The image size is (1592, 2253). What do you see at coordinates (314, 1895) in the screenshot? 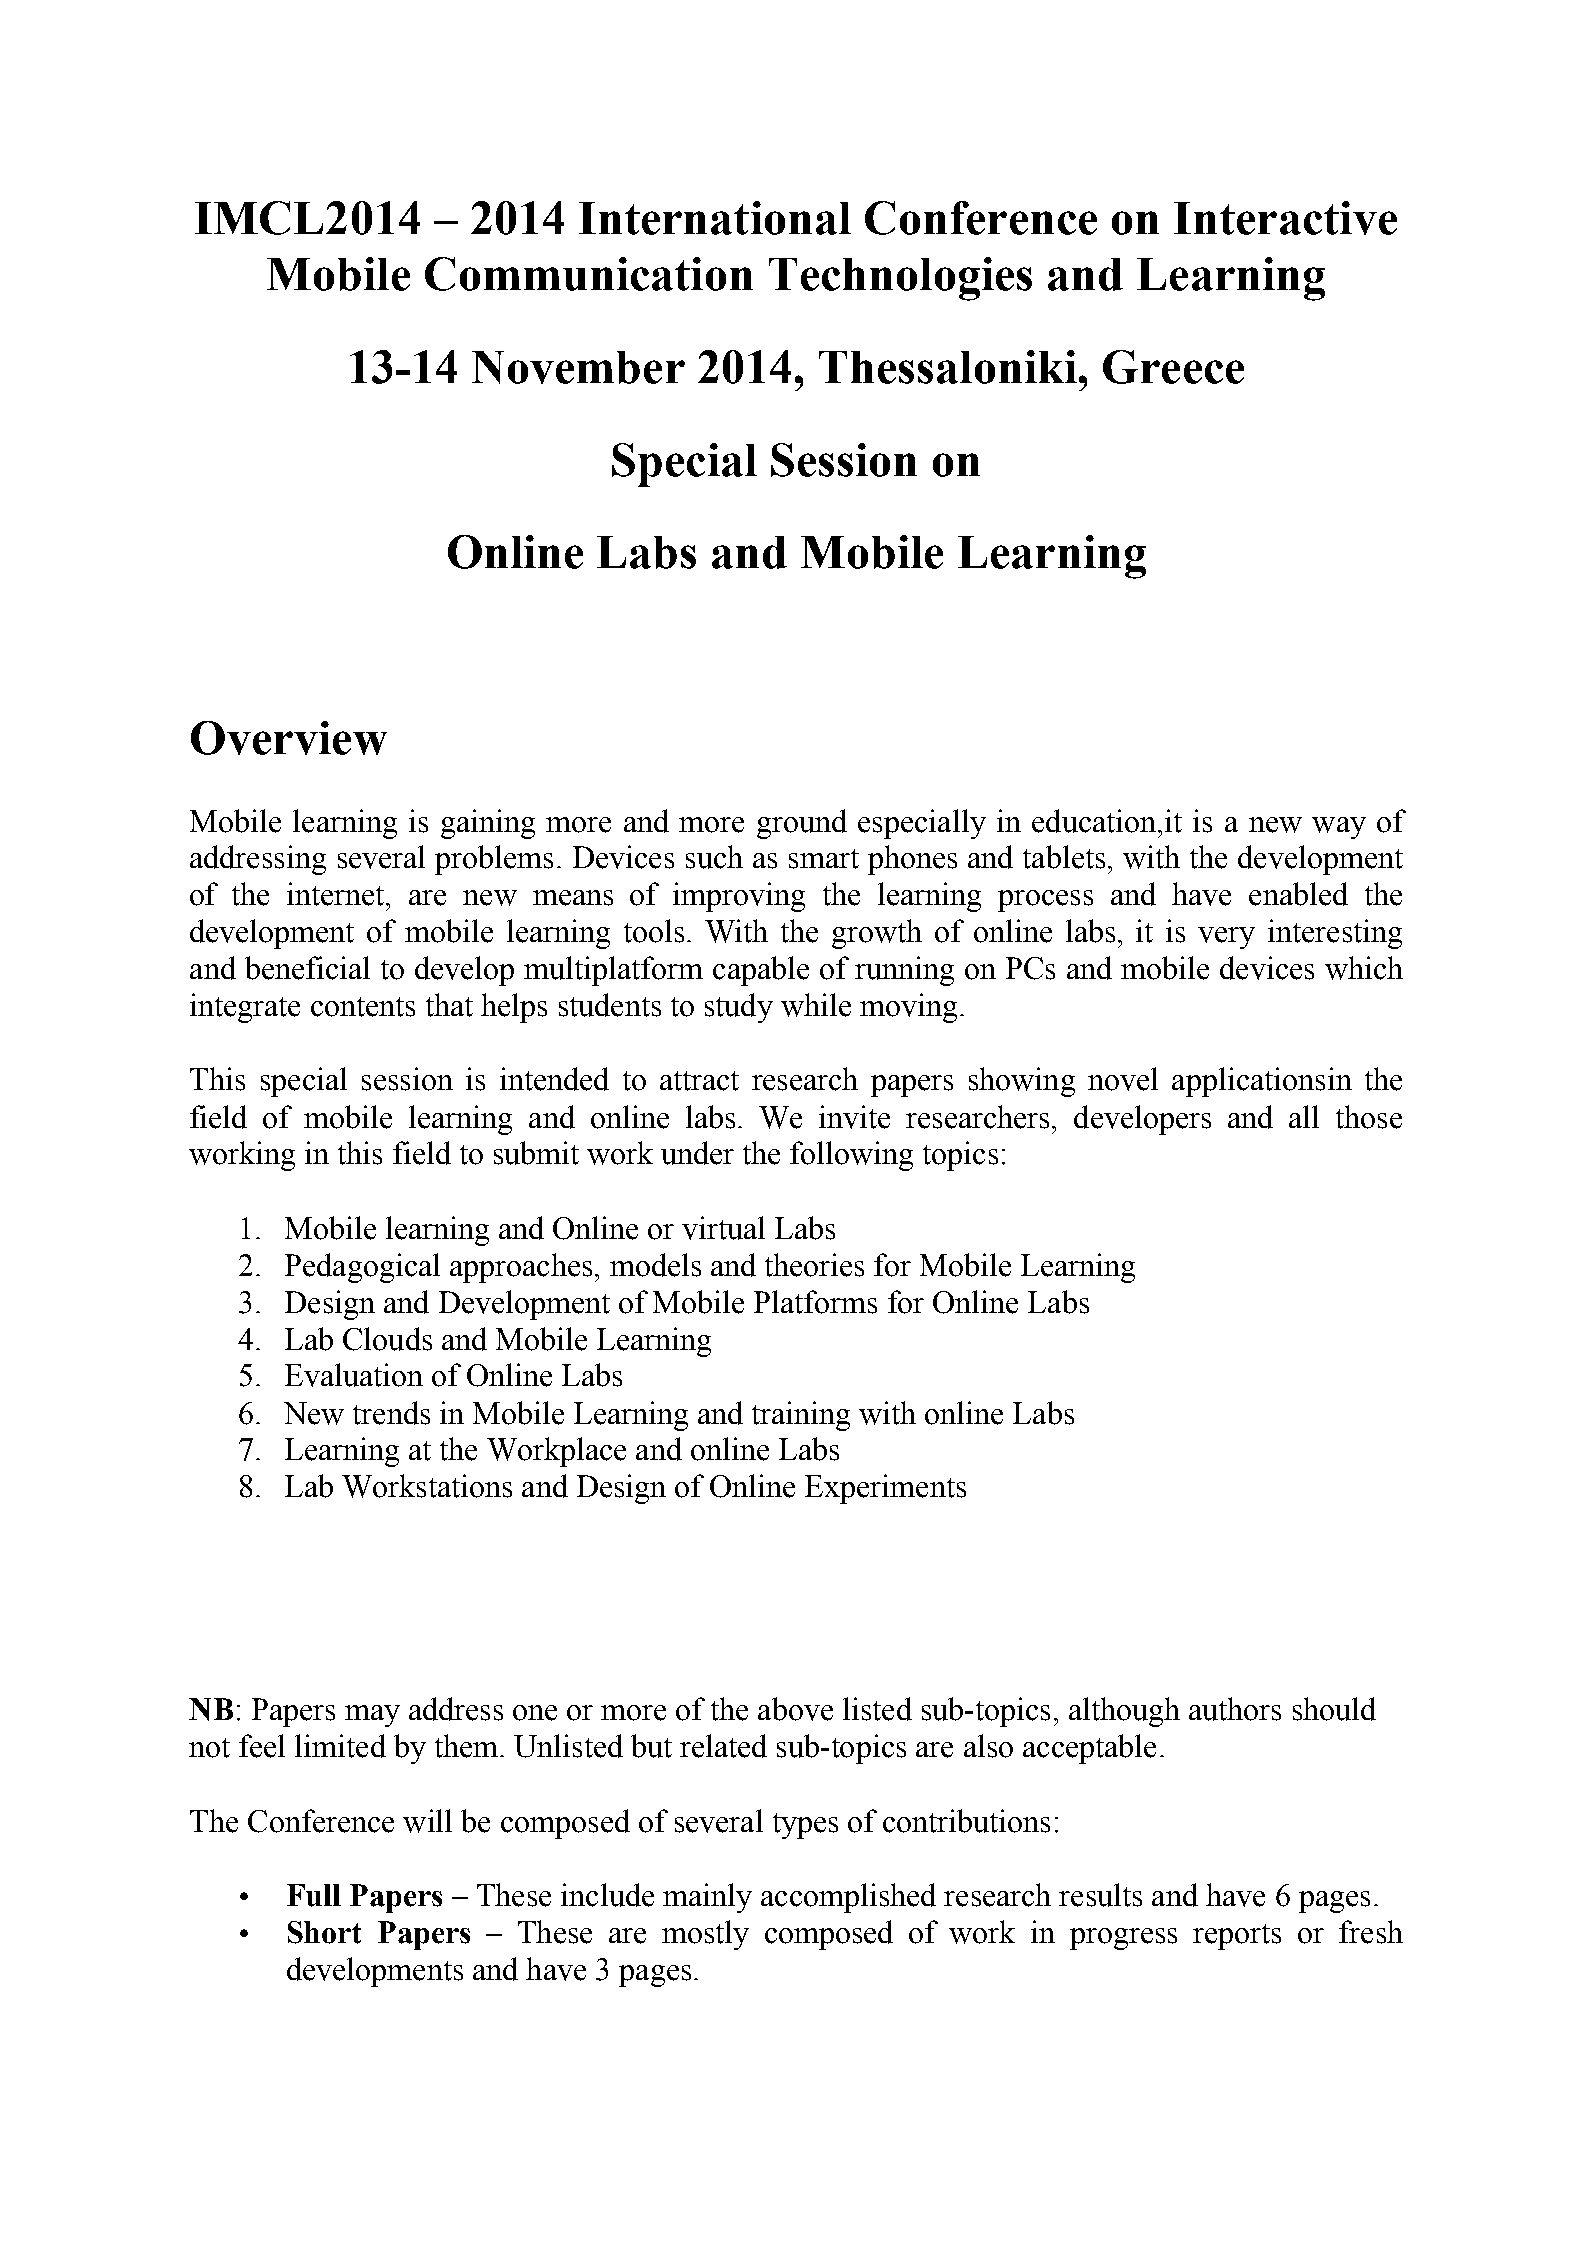
I see `Full` at bounding box center [314, 1895].
